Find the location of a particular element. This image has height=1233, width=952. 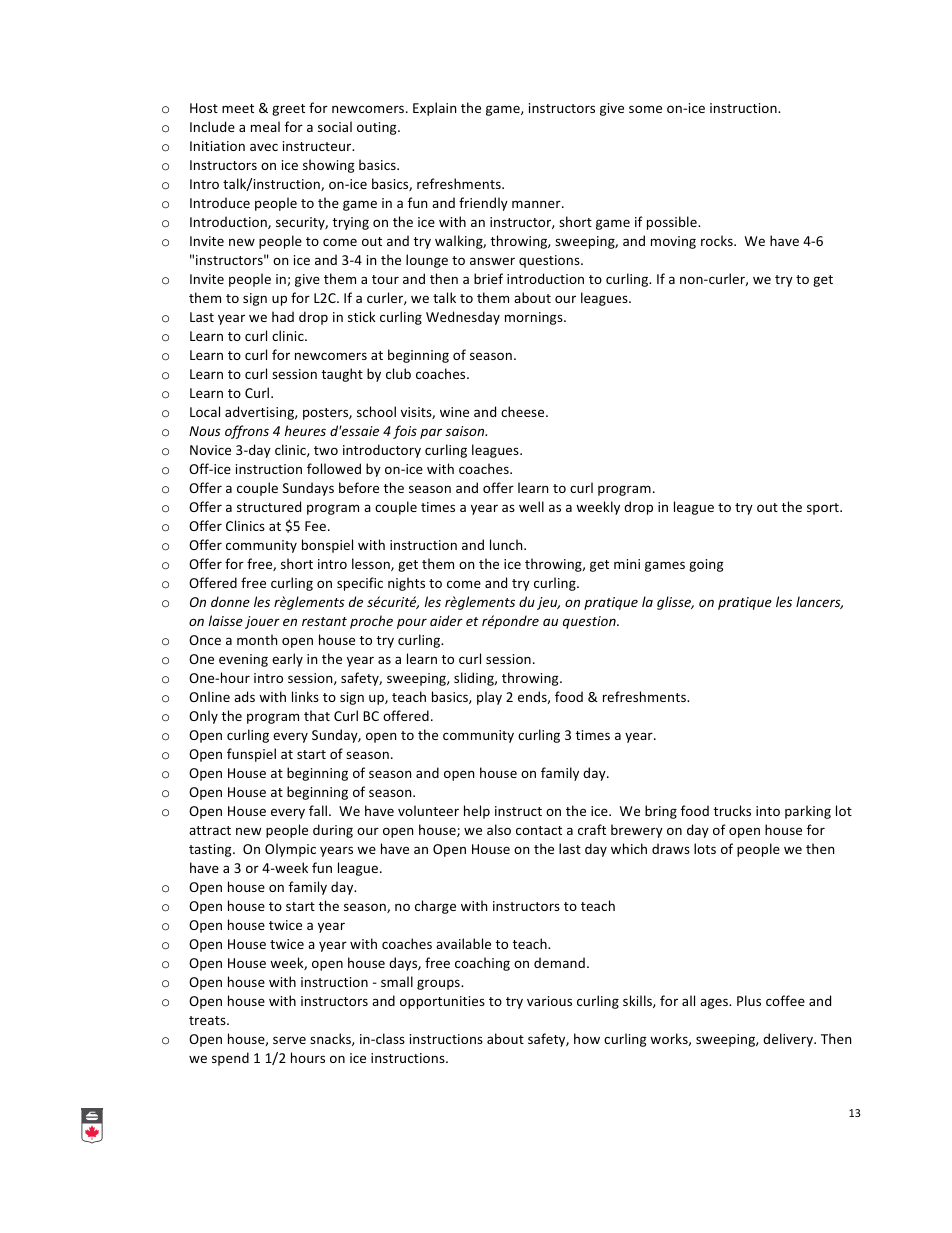

serve is located at coordinates (289, 1040).
